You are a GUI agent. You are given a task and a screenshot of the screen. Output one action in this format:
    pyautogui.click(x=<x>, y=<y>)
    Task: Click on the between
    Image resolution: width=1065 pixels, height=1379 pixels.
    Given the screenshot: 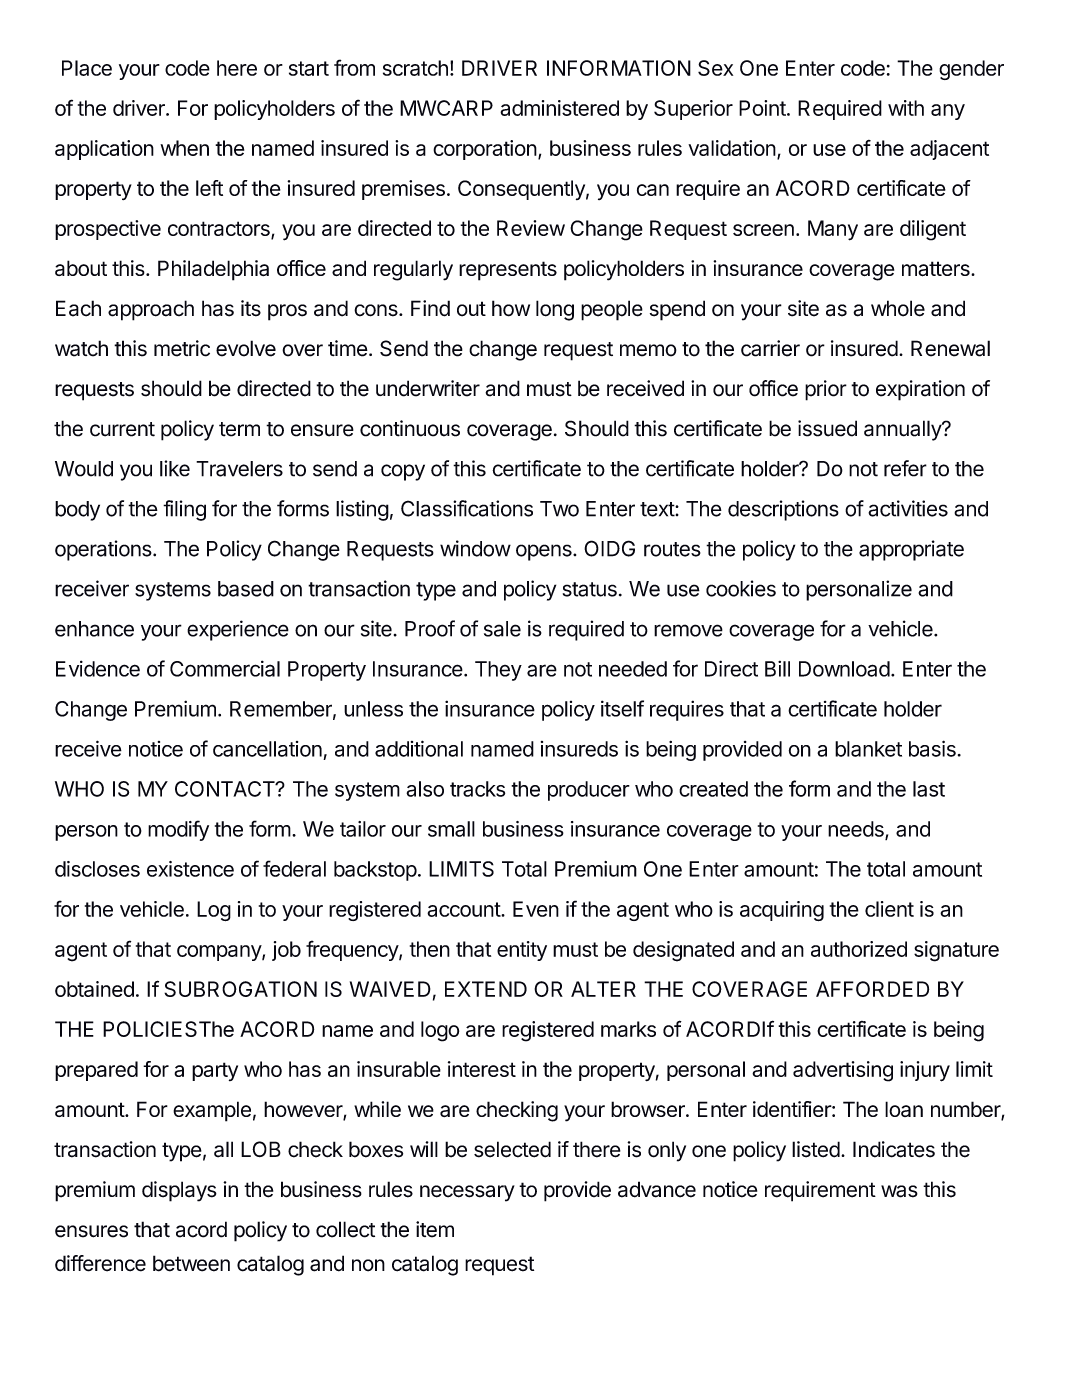 What is the action you would take?
    pyautogui.click(x=191, y=1263)
